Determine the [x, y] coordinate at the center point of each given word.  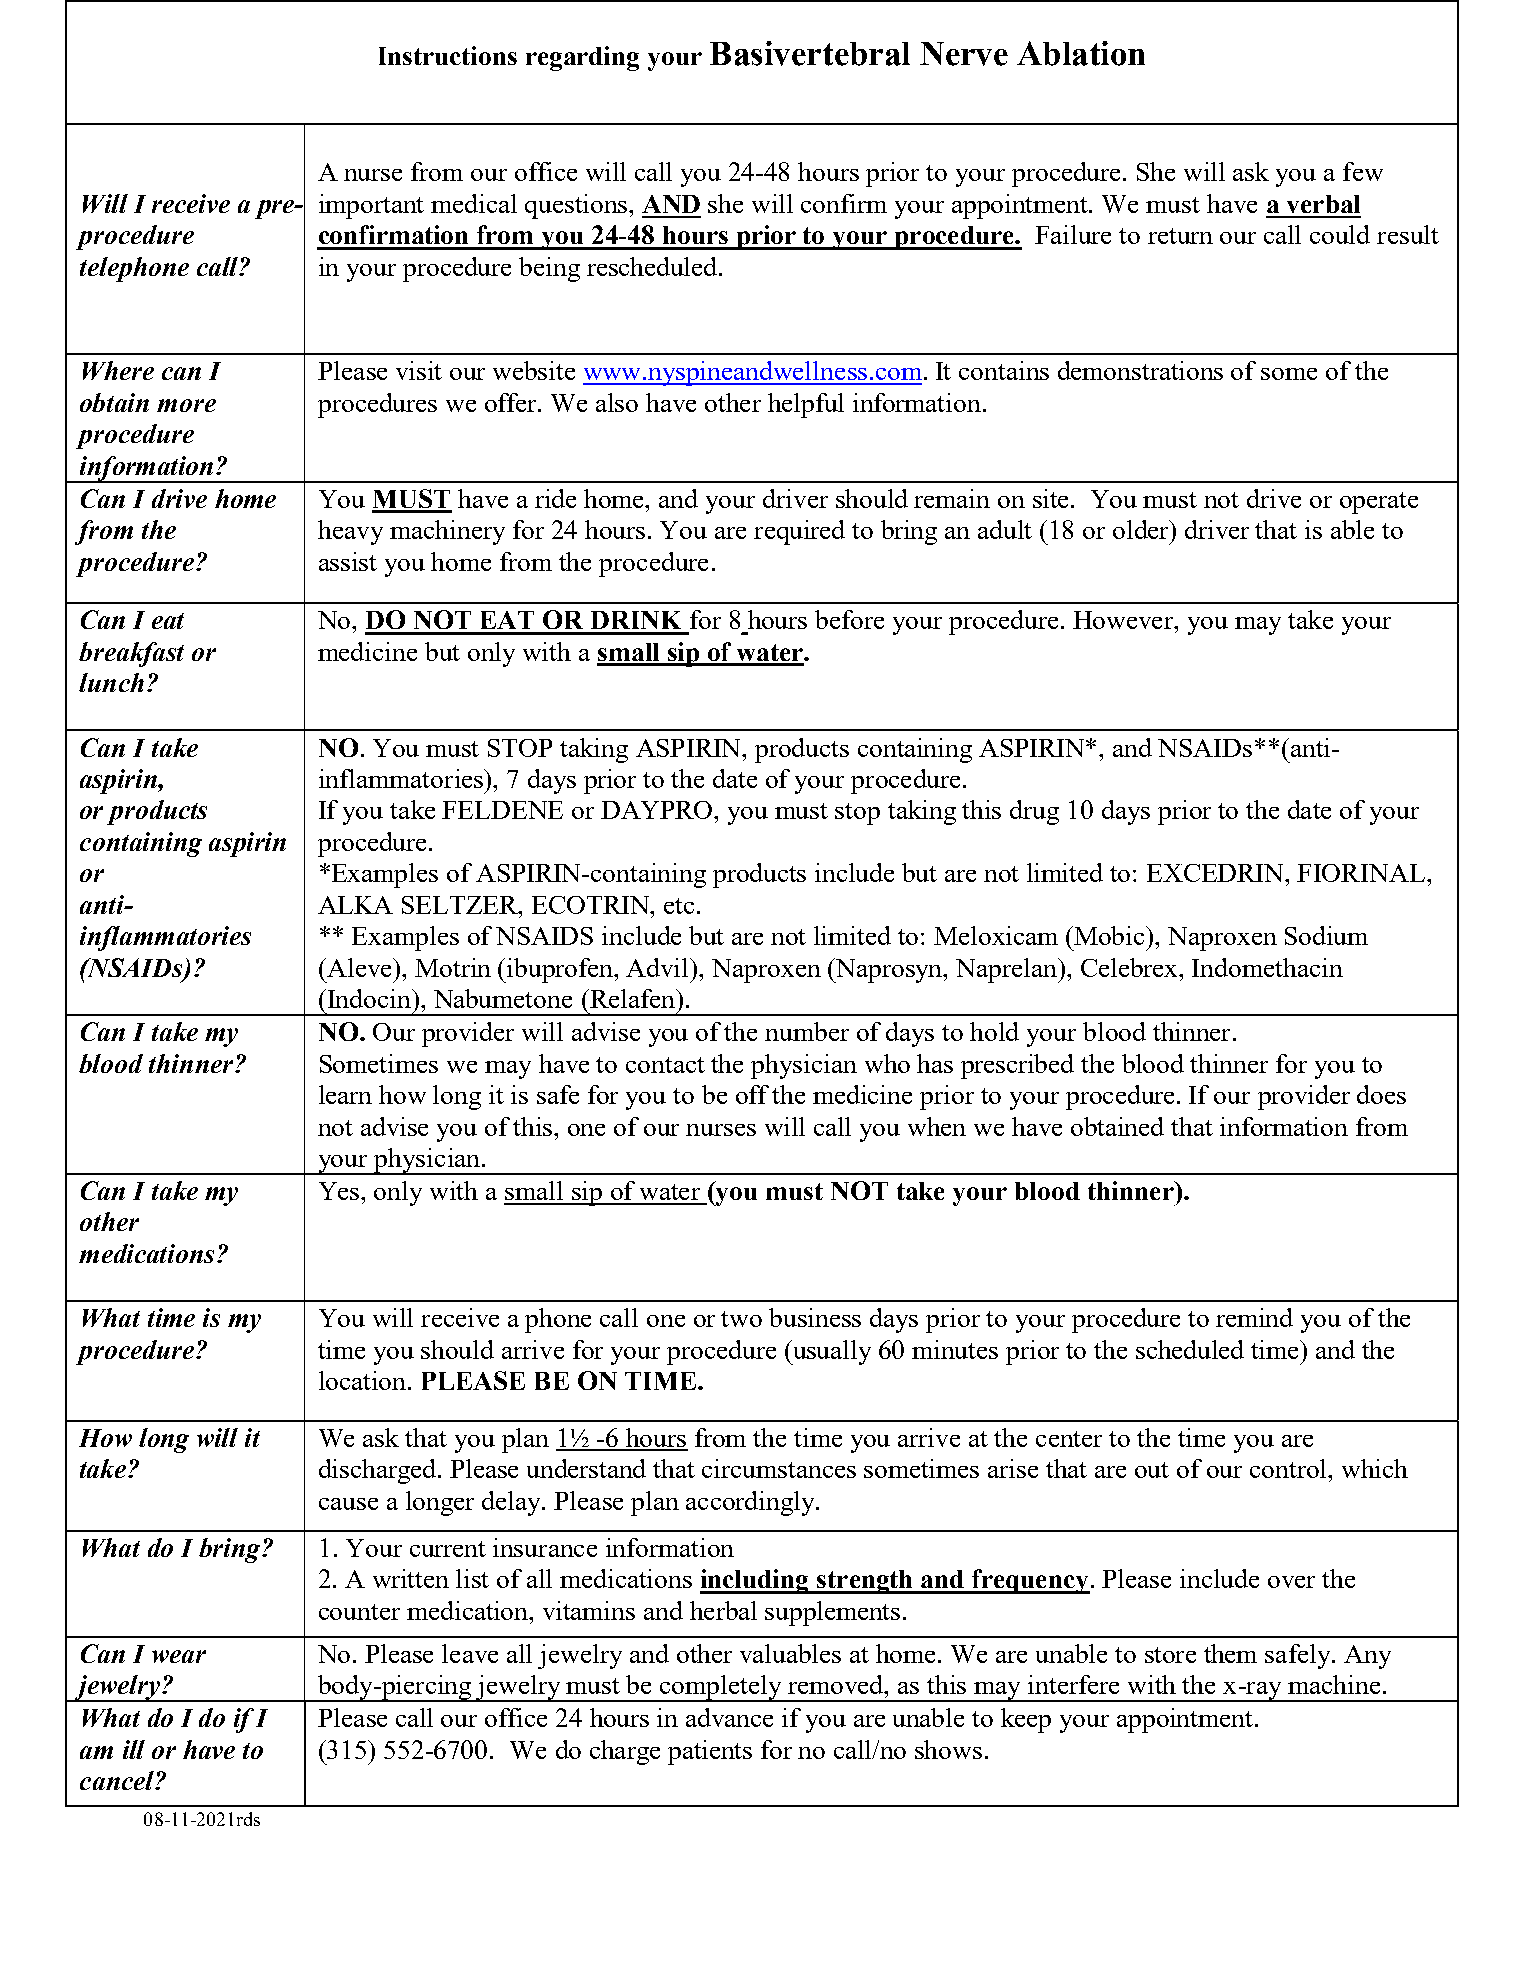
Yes [340, 1191]
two [741, 1319]
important [371, 206]
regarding [582, 58]
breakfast [131, 654]
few [1363, 171]
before [849, 619]
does [1381, 1094]
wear [179, 1656]
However [1124, 620]
